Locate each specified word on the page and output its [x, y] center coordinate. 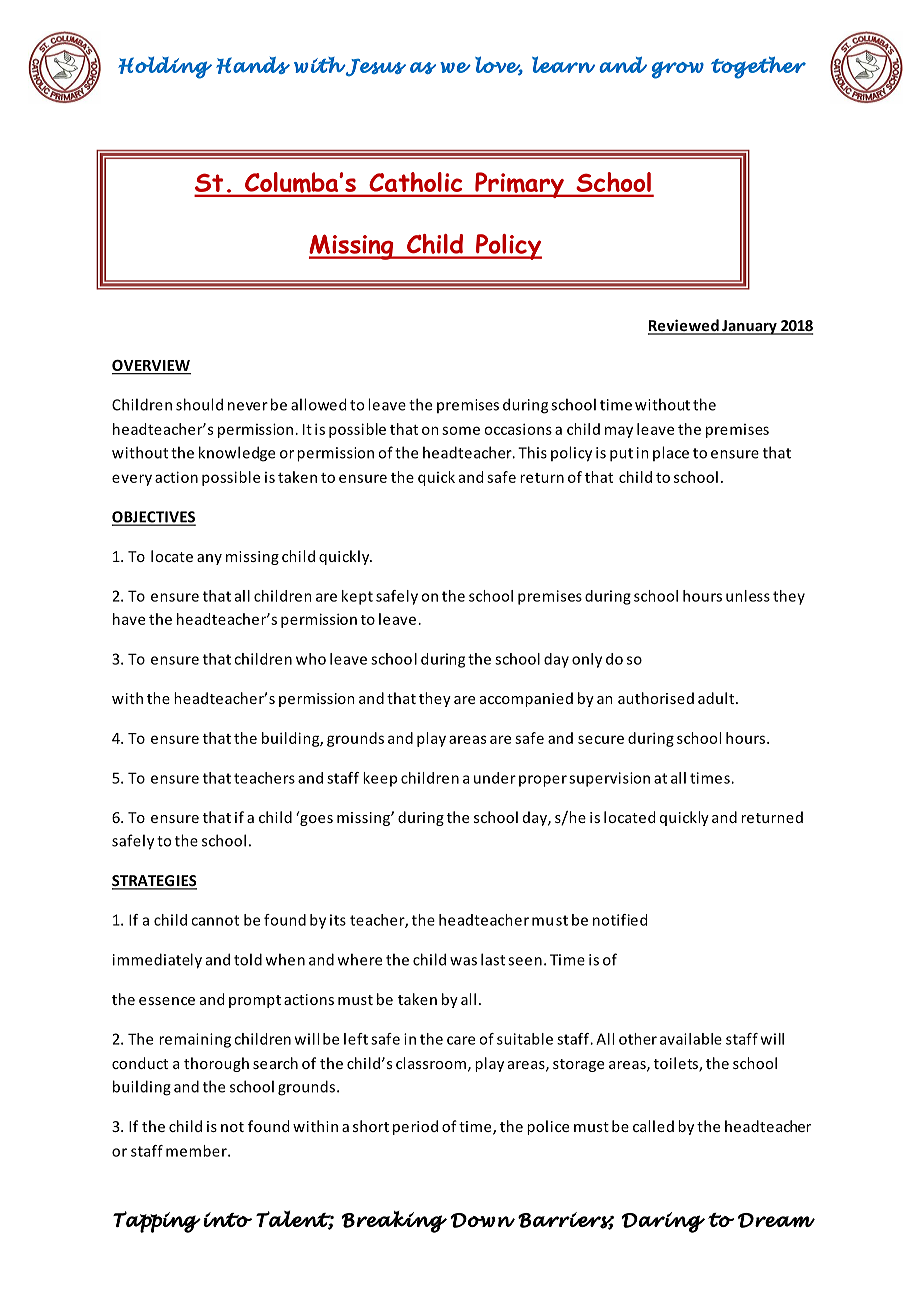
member [197, 1151]
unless [748, 596]
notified [620, 920]
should [199, 404]
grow [678, 70]
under [495, 778]
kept [357, 597]
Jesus [375, 67]
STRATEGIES [154, 882]
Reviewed [684, 326]
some [461, 430]
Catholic [416, 182]
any [209, 559]
